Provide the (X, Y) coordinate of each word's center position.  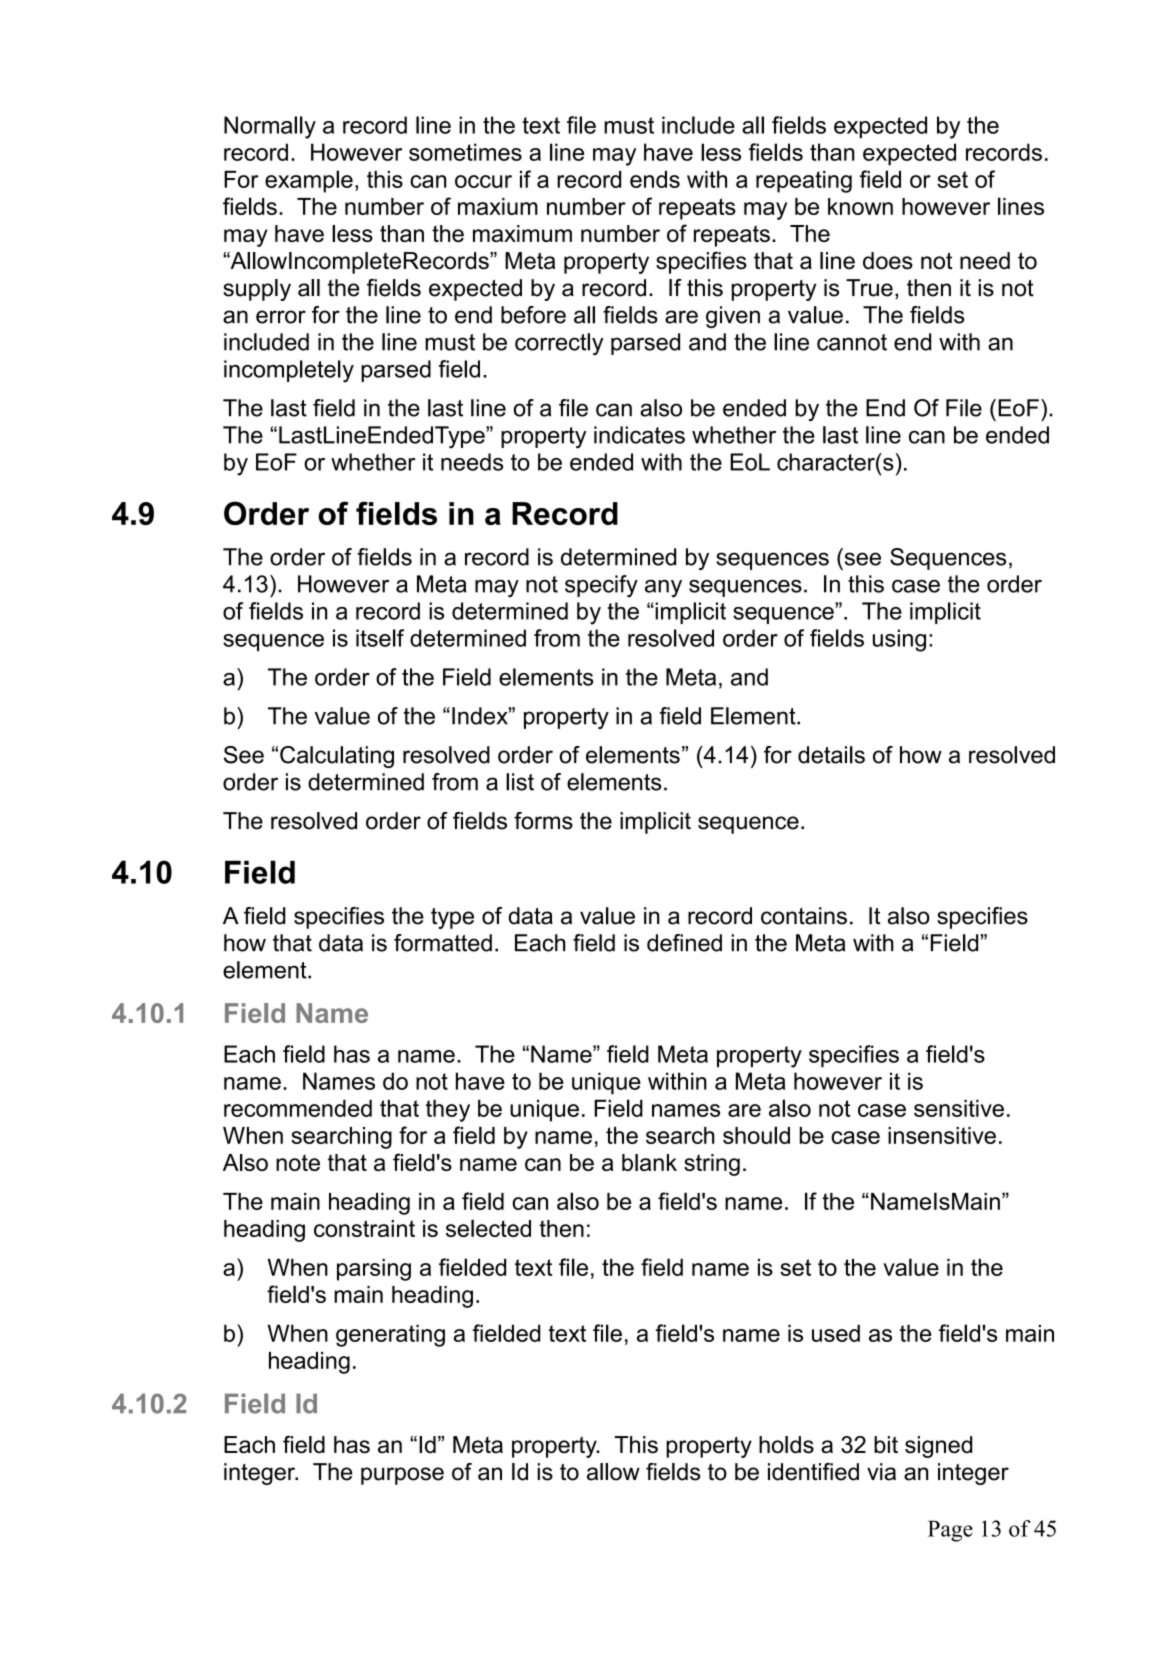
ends (655, 179)
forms (543, 821)
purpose (402, 1476)
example (309, 181)
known (860, 206)
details (831, 755)
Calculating (337, 757)
